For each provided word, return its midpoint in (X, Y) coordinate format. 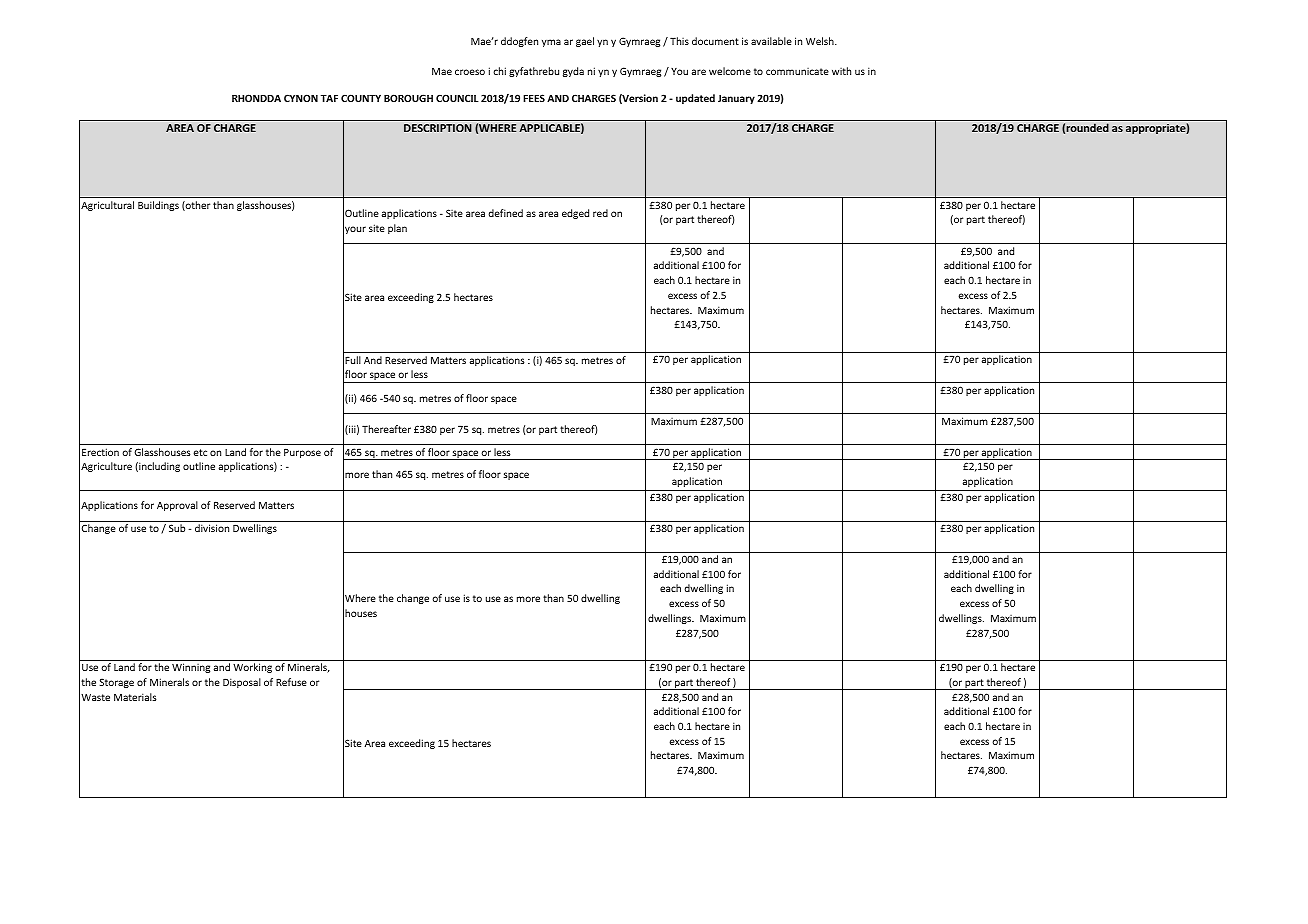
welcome (730, 71)
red (600, 213)
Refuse (291, 682)
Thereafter (386, 429)
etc (200, 452)
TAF (329, 98)
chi (499, 71)
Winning (191, 668)
